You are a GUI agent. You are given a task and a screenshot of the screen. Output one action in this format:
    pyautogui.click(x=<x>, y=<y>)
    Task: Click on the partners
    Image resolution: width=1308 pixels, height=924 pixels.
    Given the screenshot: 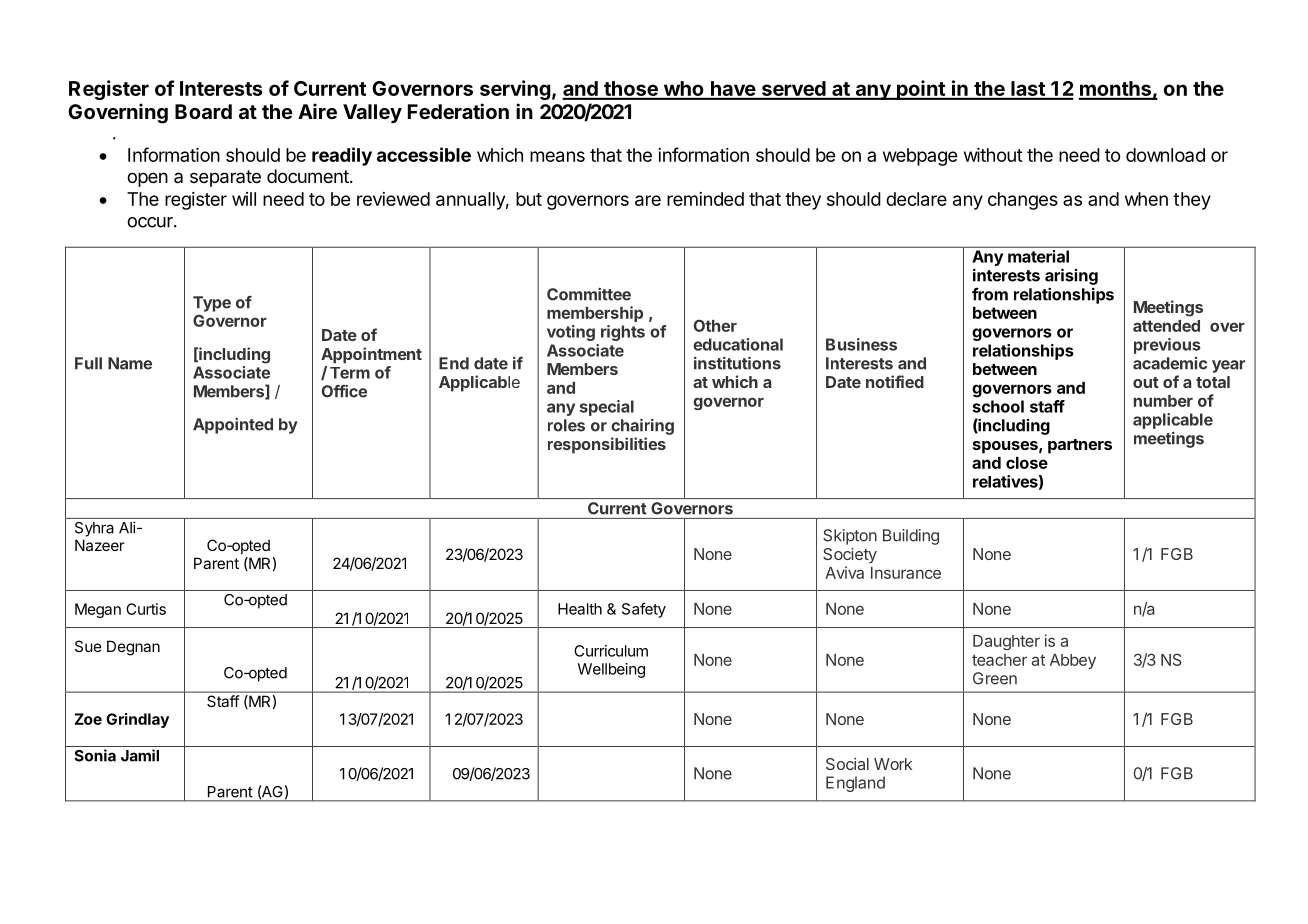 What is the action you would take?
    pyautogui.click(x=1080, y=446)
